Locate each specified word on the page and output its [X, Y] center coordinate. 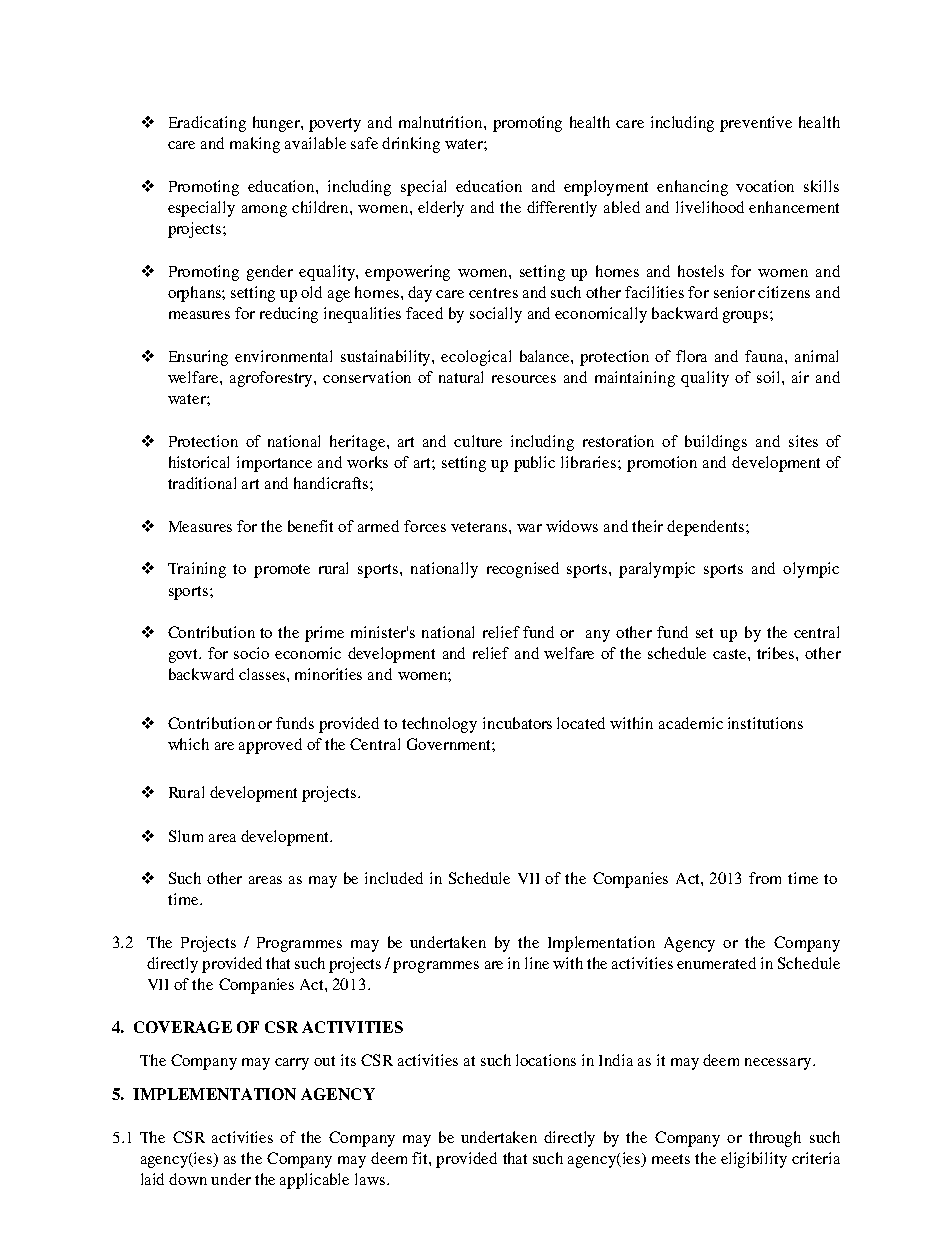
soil [770, 377]
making [255, 145]
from [765, 878]
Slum [186, 836]
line [537, 963]
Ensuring [198, 358]
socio [251, 653]
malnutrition [442, 122]
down [188, 1179]
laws [371, 1179]
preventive [756, 124]
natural [461, 377]
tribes [777, 653]
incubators [517, 723]
